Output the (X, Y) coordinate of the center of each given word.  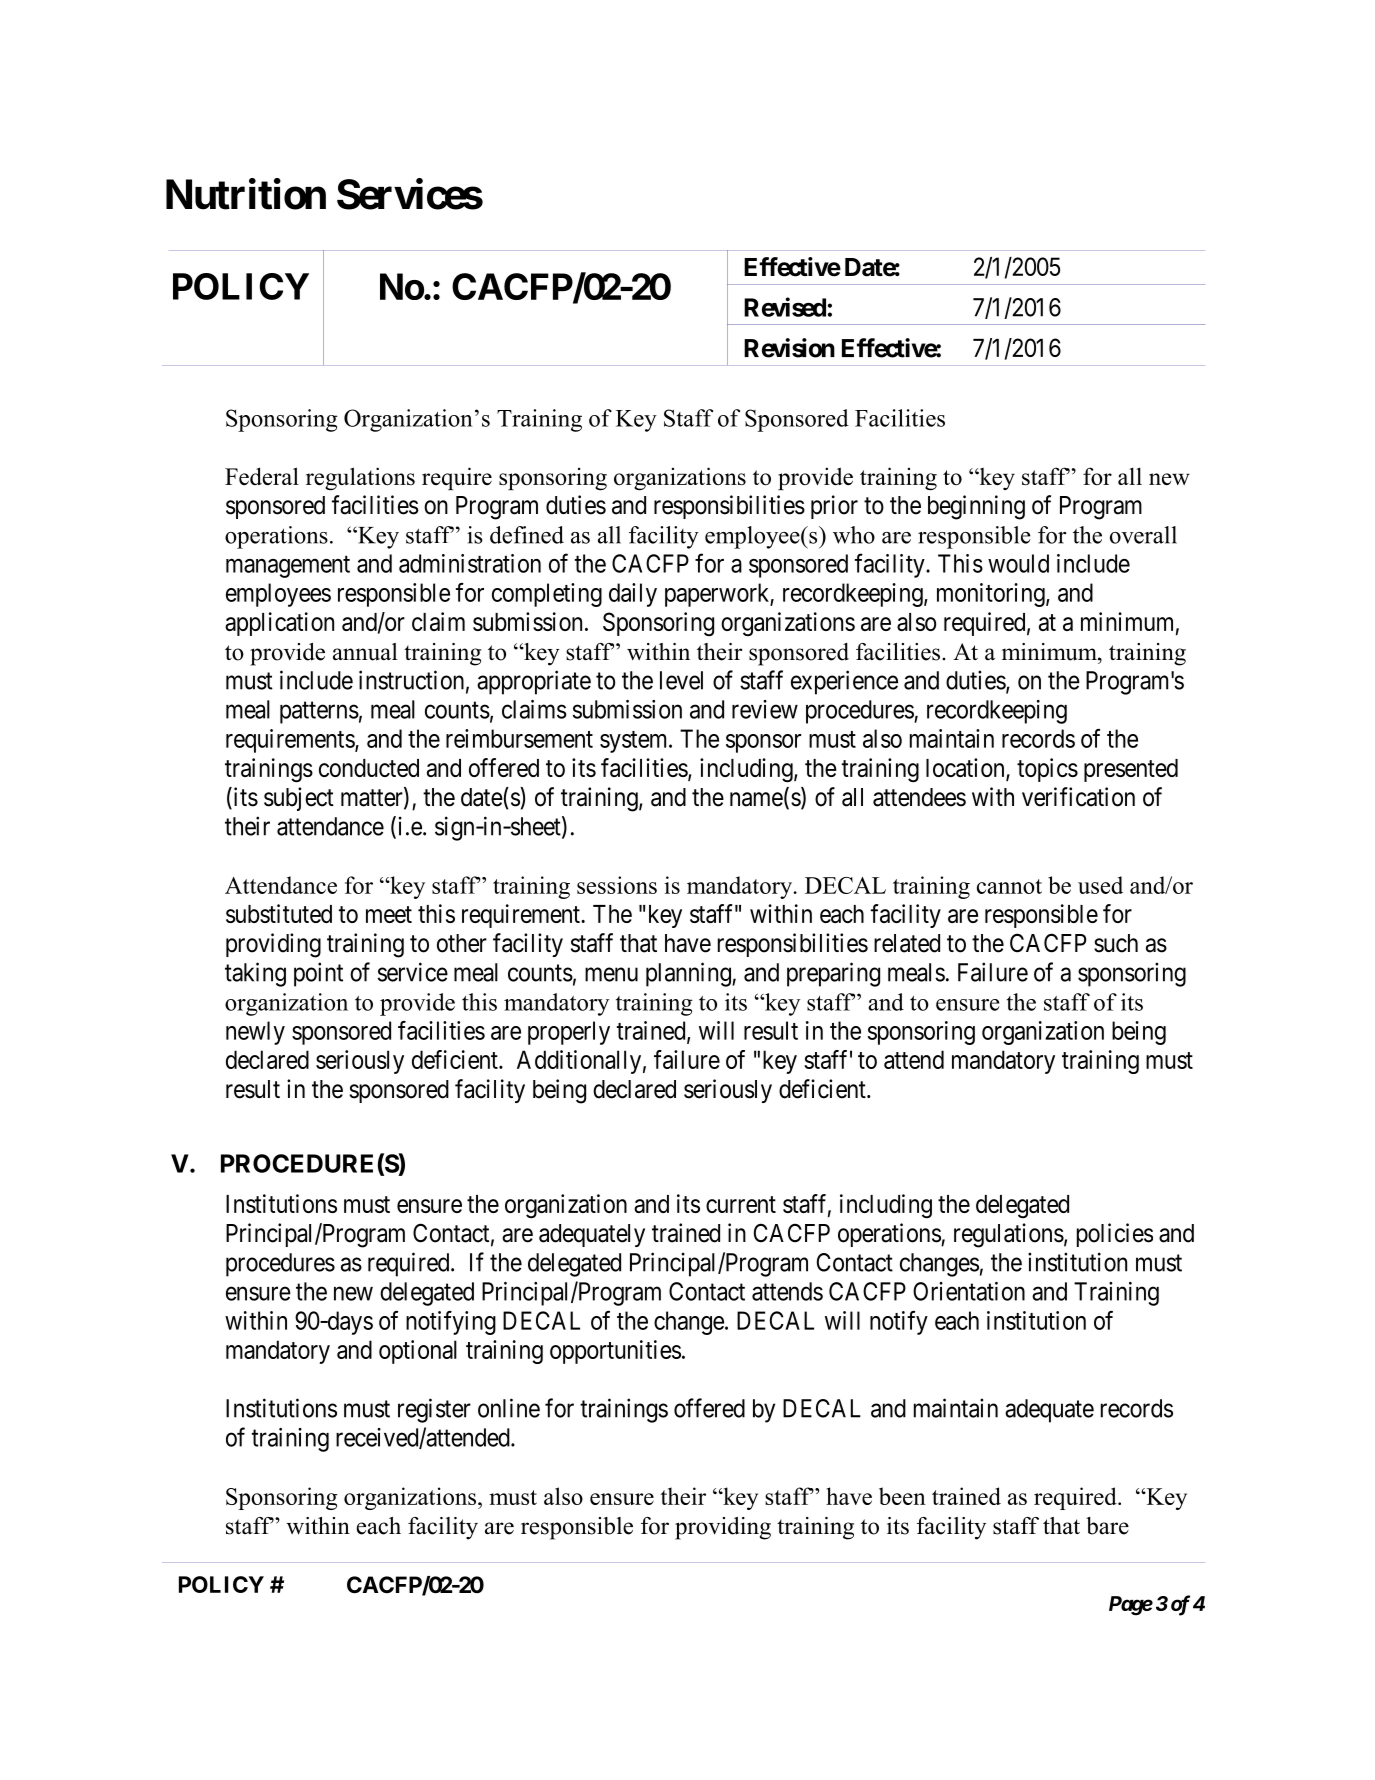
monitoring (992, 595)
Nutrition (246, 194)
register (434, 1410)
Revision (789, 348)
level (681, 680)
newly (255, 1033)
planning (689, 974)
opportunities (615, 1352)
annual (365, 652)
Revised (785, 307)
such (1116, 943)
